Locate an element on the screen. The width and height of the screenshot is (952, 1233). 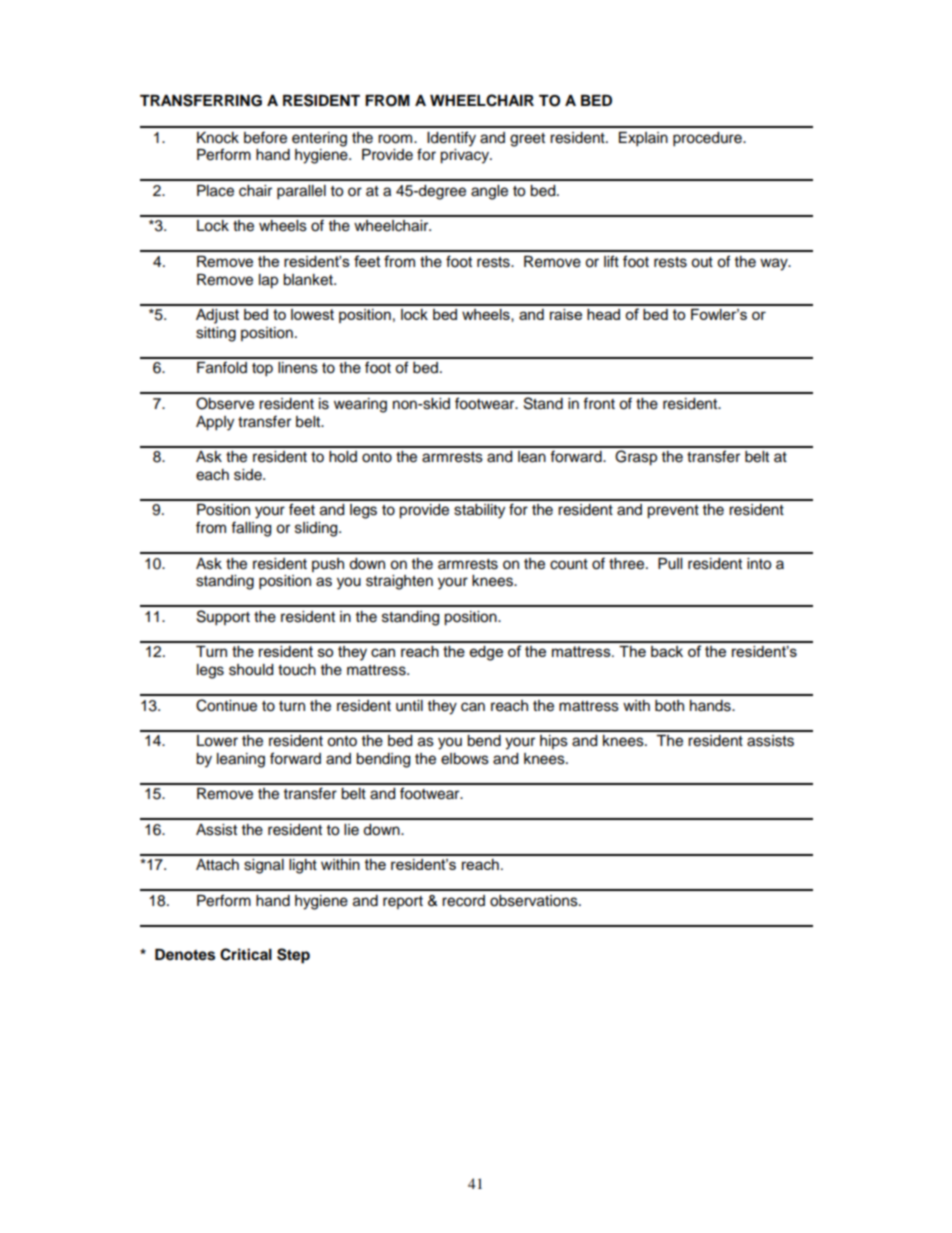
procedure is located at coordinates (708, 139).
